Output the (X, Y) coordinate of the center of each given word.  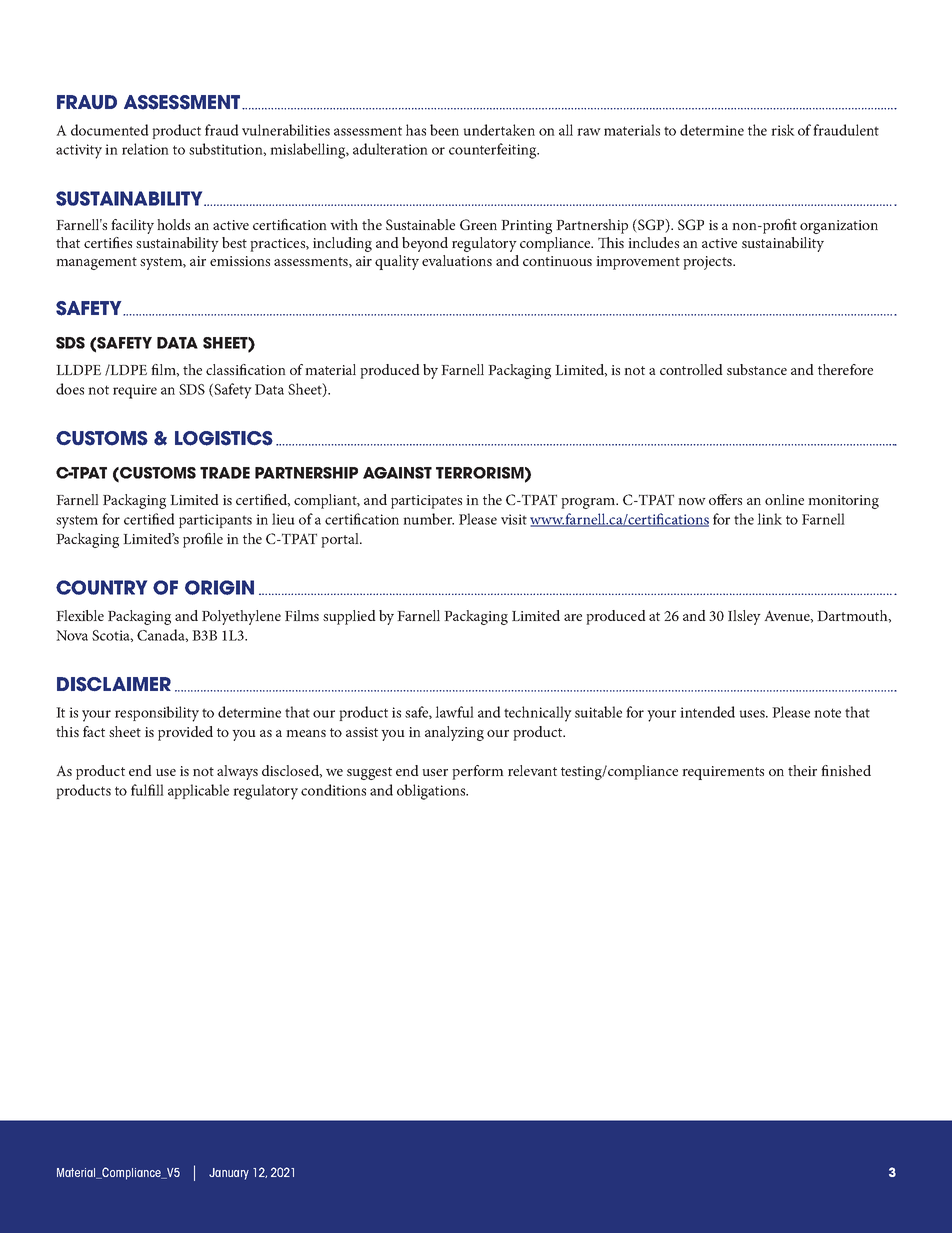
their (802, 770)
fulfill (147, 790)
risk (783, 130)
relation (145, 149)
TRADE (225, 473)
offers (725, 499)
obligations (432, 792)
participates (426, 502)
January (229, 1174)
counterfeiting (494, 151)
